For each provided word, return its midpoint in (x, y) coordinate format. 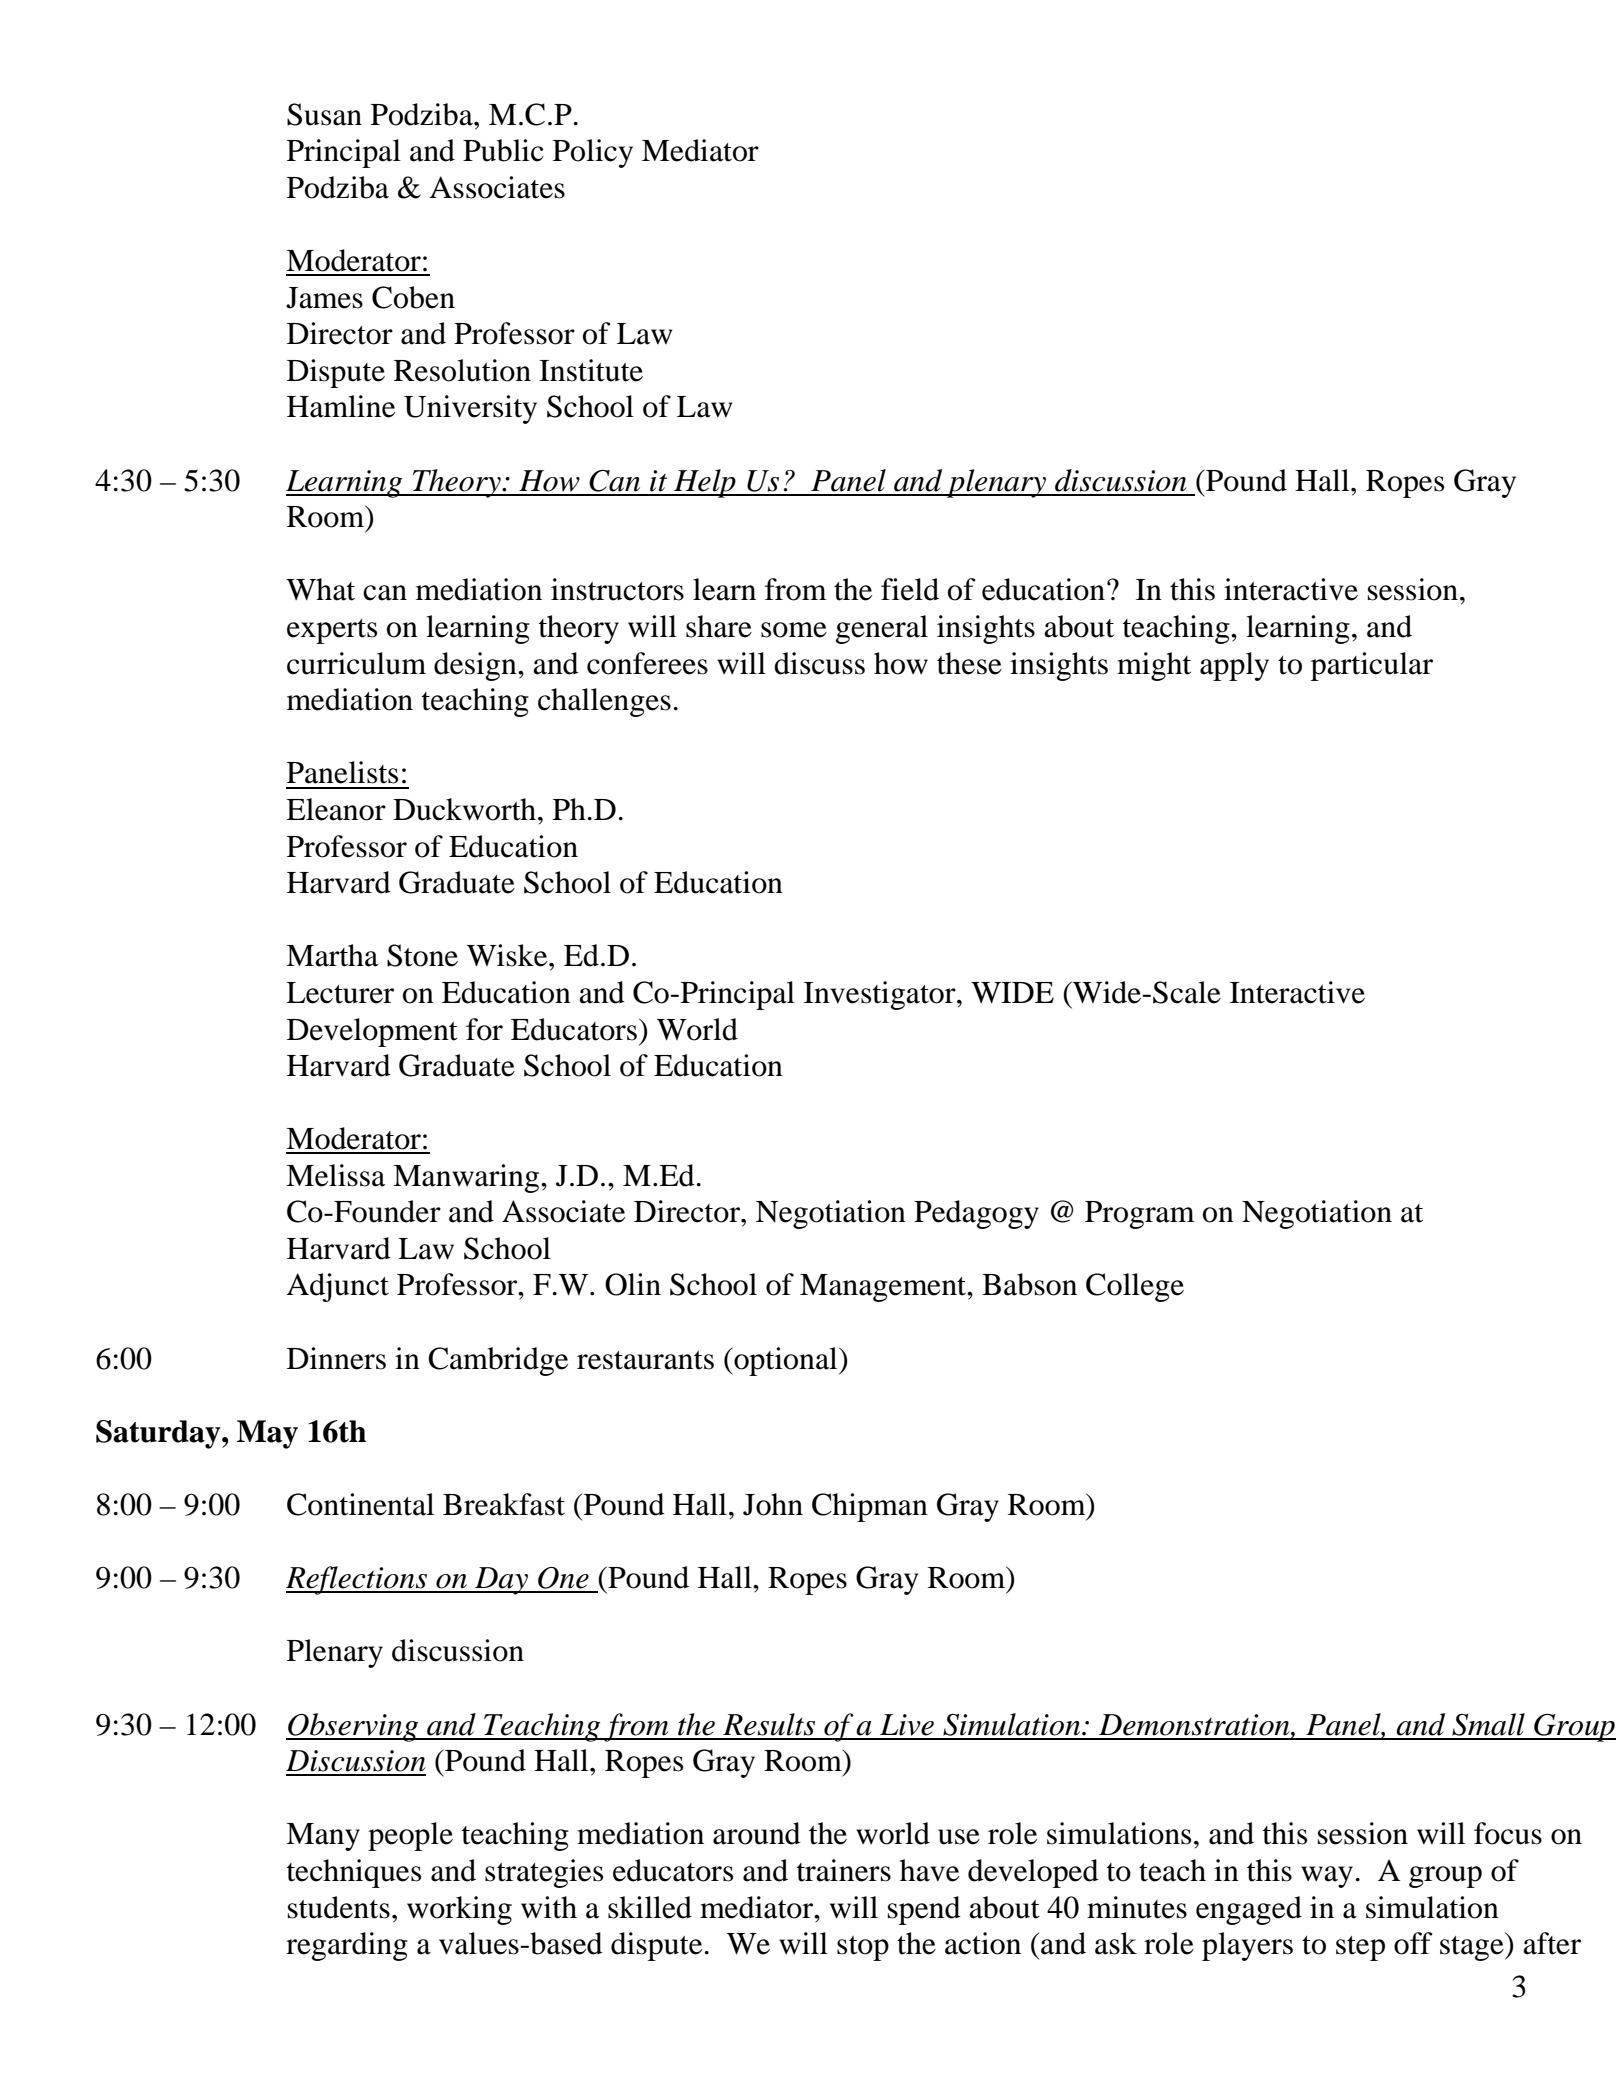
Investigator (881, 995)
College (1135, 1287)
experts (332, 631)
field (910, 589)
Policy (593, 153)
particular (1372, 666)
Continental (360, 1504)
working (459, 1910)
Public (503, 150)
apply (1234, 666)
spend (924, 1910)
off (1413, 1943)
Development (372, 1032)
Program (1139, 1215)
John (773, 1504)
